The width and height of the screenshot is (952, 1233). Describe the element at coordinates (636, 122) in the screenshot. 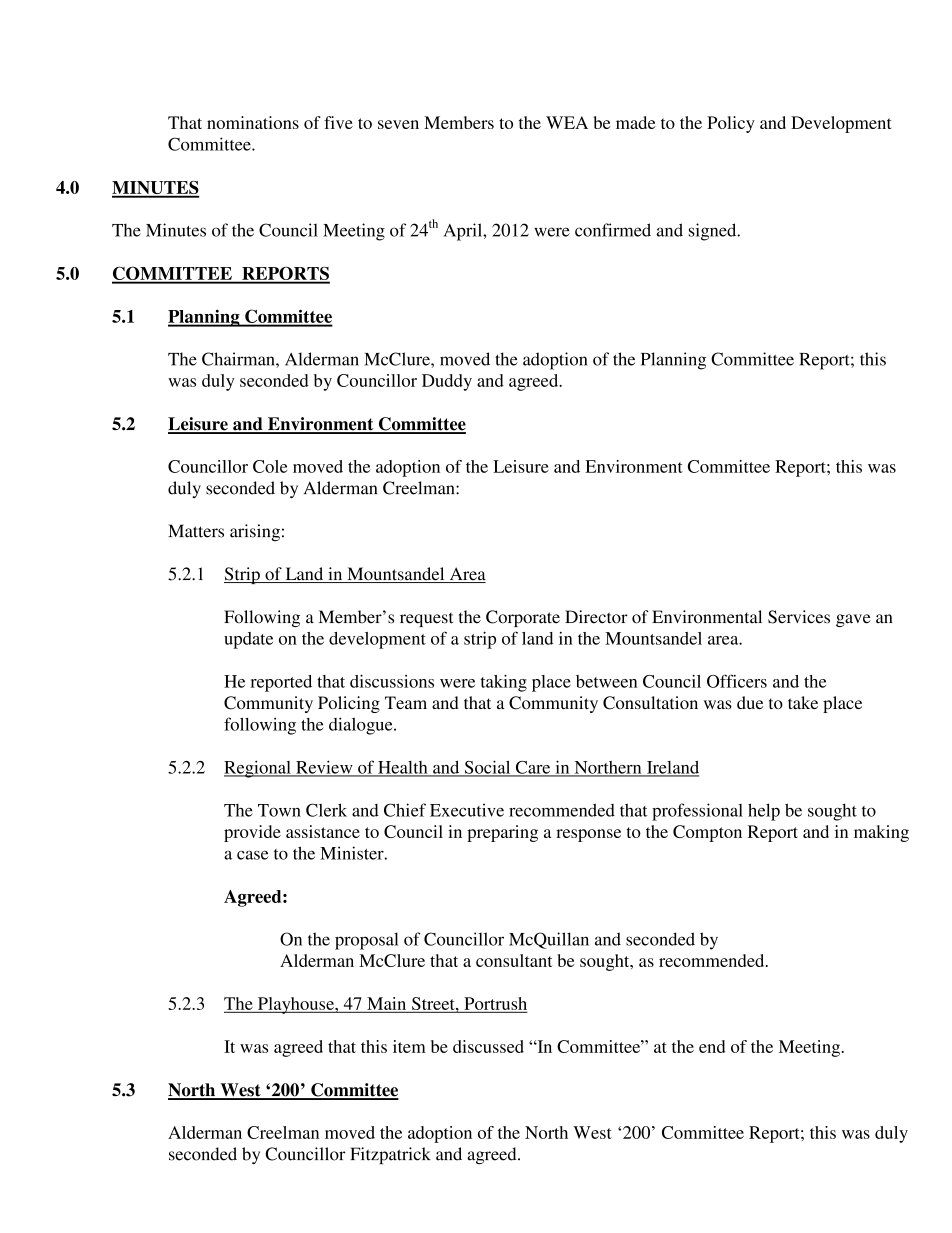

I see `made` at that location.
